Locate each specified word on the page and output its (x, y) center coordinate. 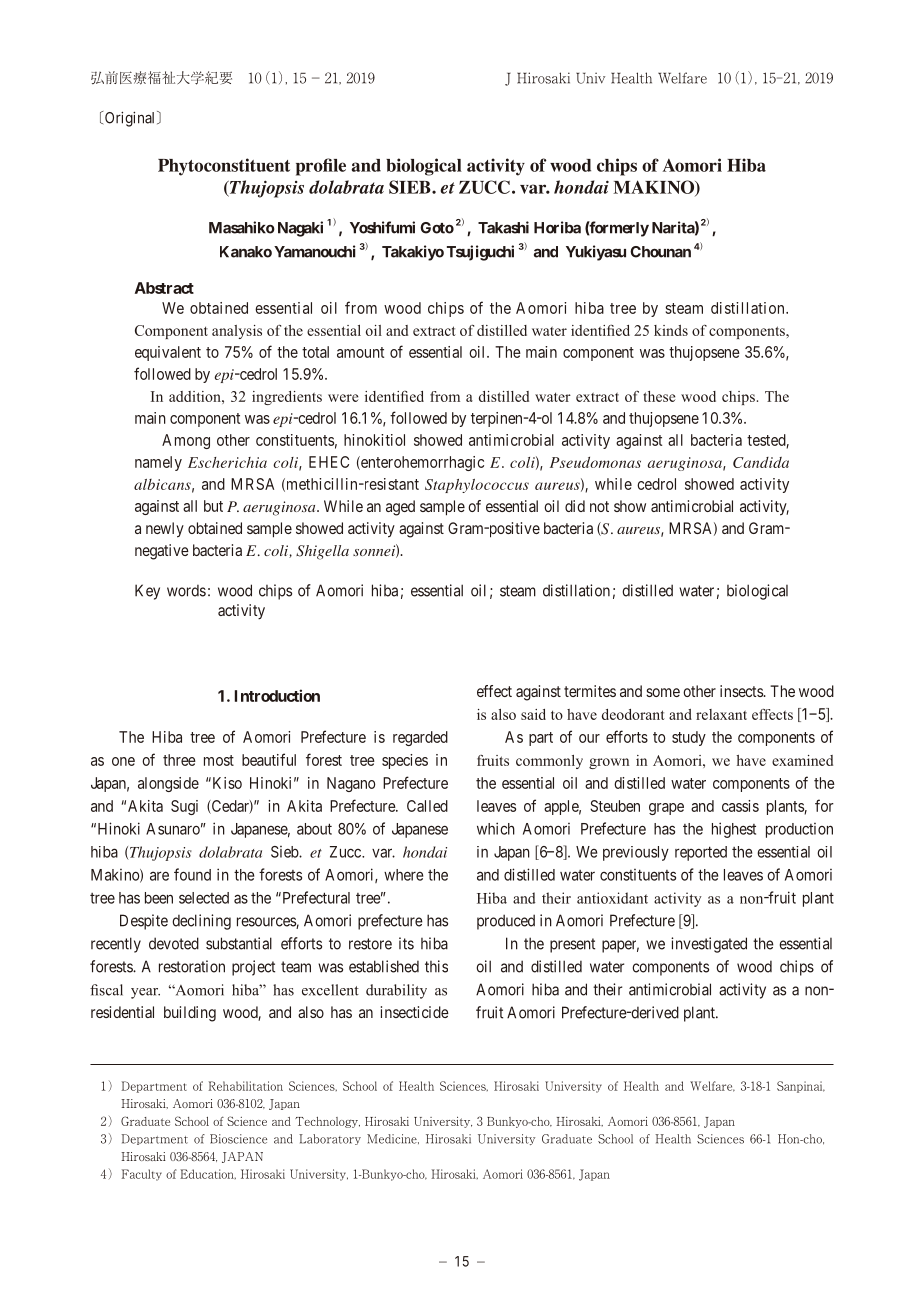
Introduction (277, 695)
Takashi (503, 227)
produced (506, 922)
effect (494, 691)
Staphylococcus (477, 486)
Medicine (393, 1139)
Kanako (246, 252)
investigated (709, 945)
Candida (761, 462)
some (663, 692)
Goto (437, 228)
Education (208, 1174)
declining (201, 922)
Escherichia (227, 462)
